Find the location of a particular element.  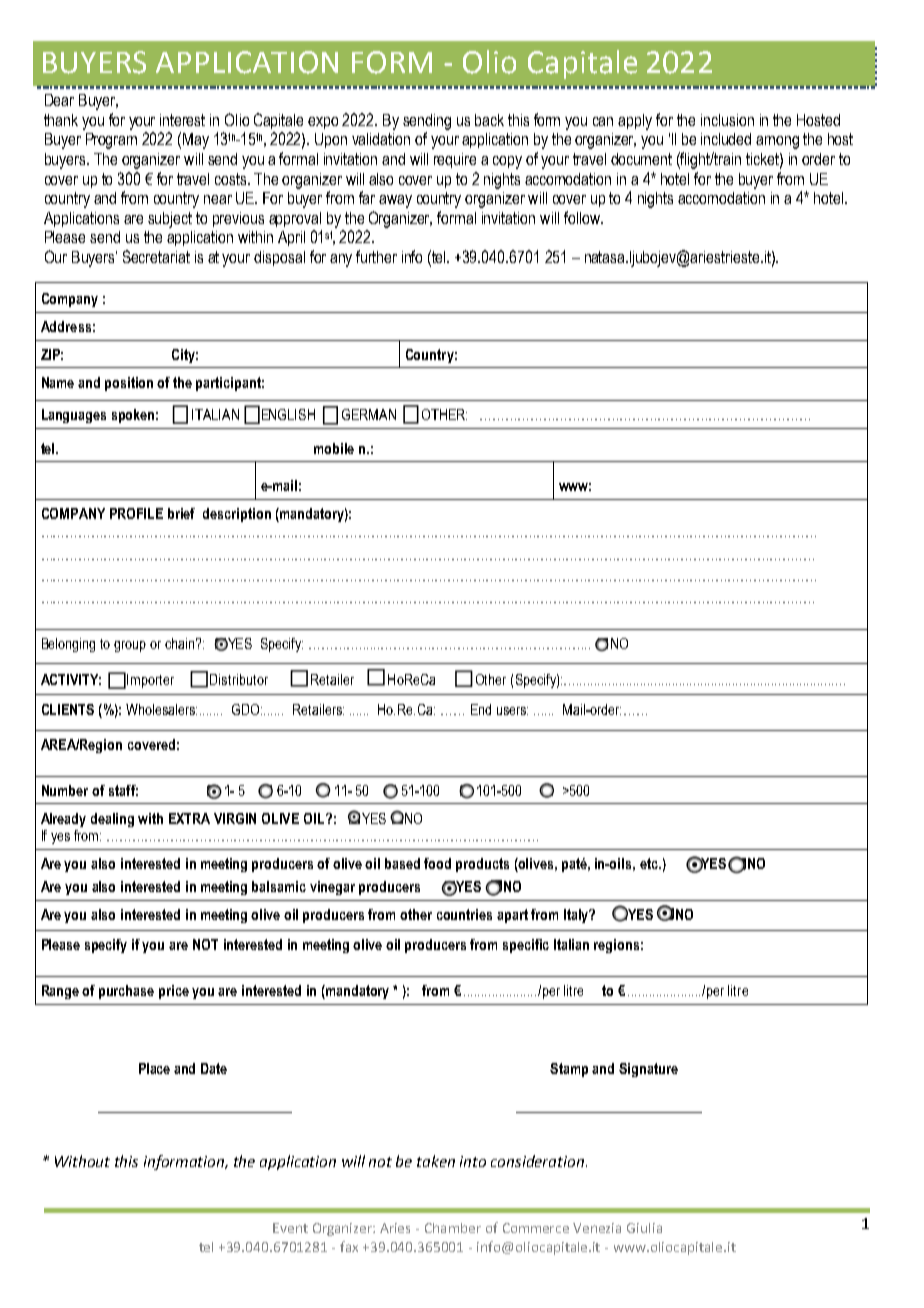

users is located at coordinates (512, 711).
